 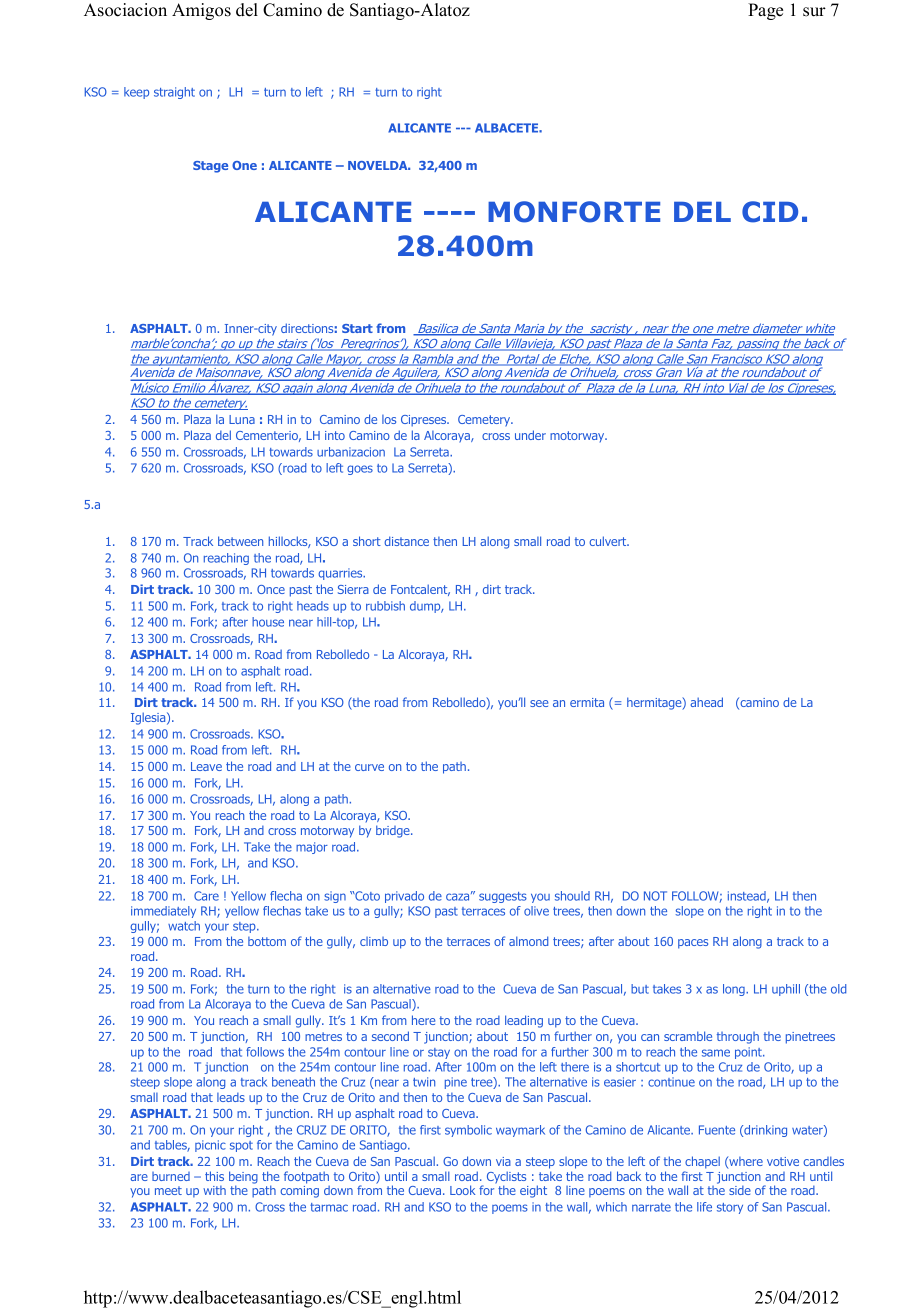 I want to click on sur, so click(x=814, y=12).
